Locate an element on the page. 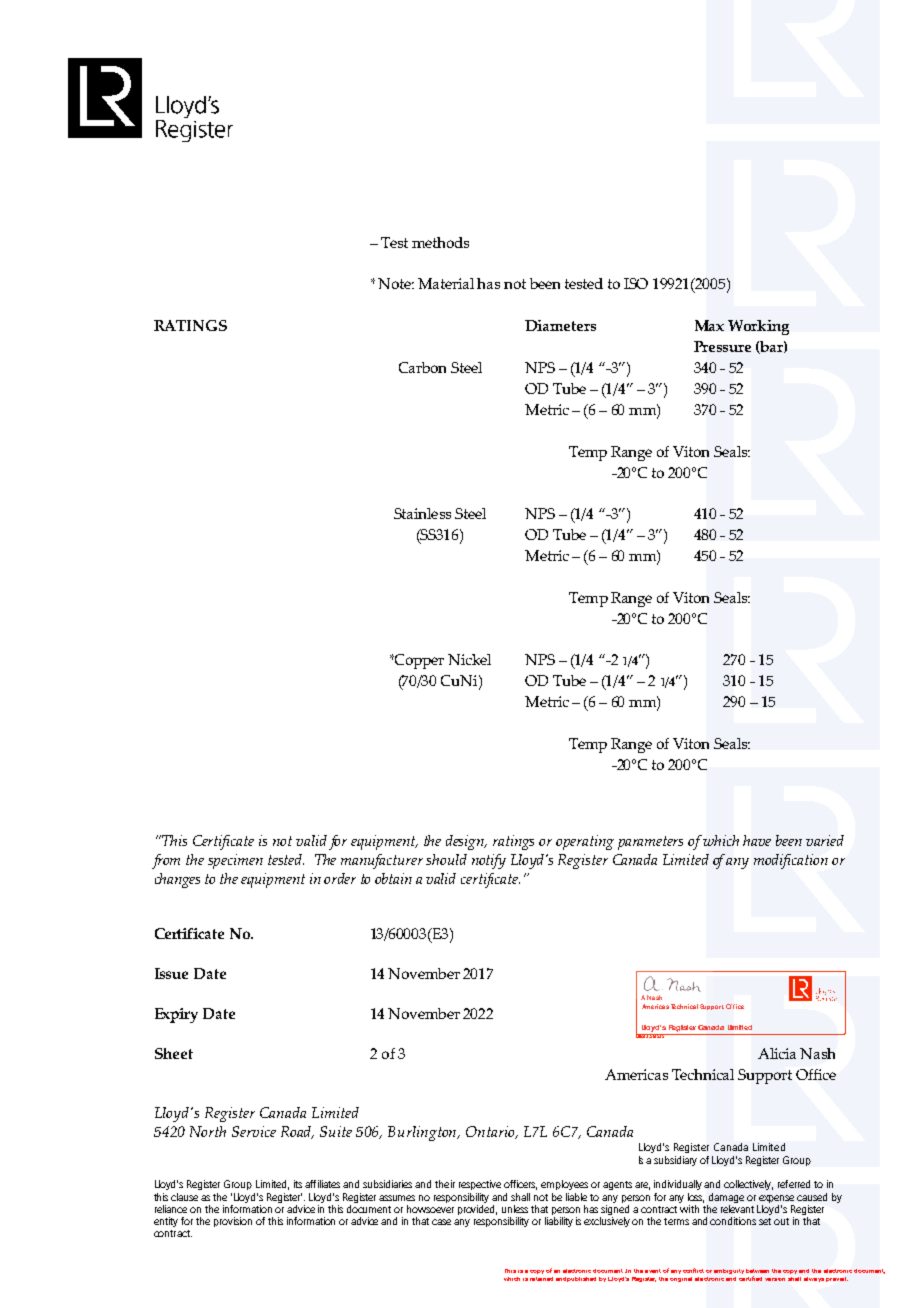  provision is located at coordinates (233, 1222).
